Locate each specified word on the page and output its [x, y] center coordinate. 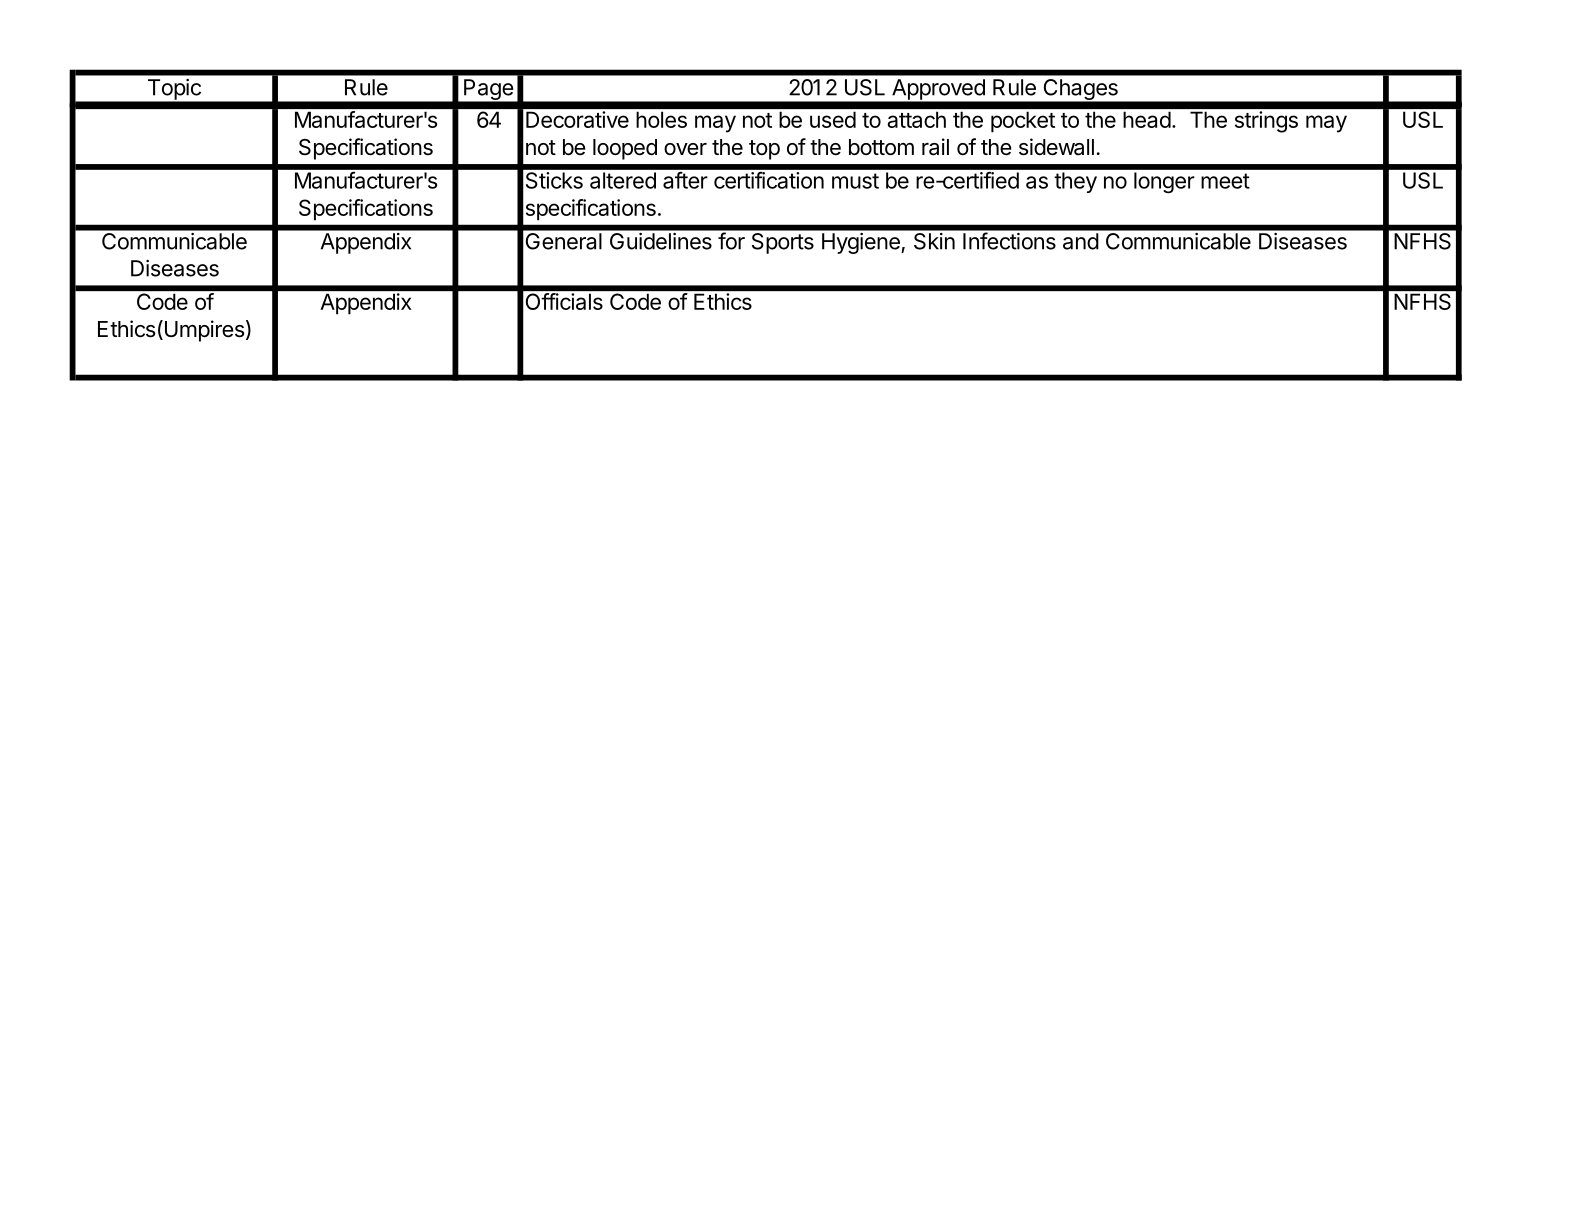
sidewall [1056, 147]
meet [1225, 181]
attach [917, 120]
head [1147, 120]
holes [661, 120]
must [855, 181]
